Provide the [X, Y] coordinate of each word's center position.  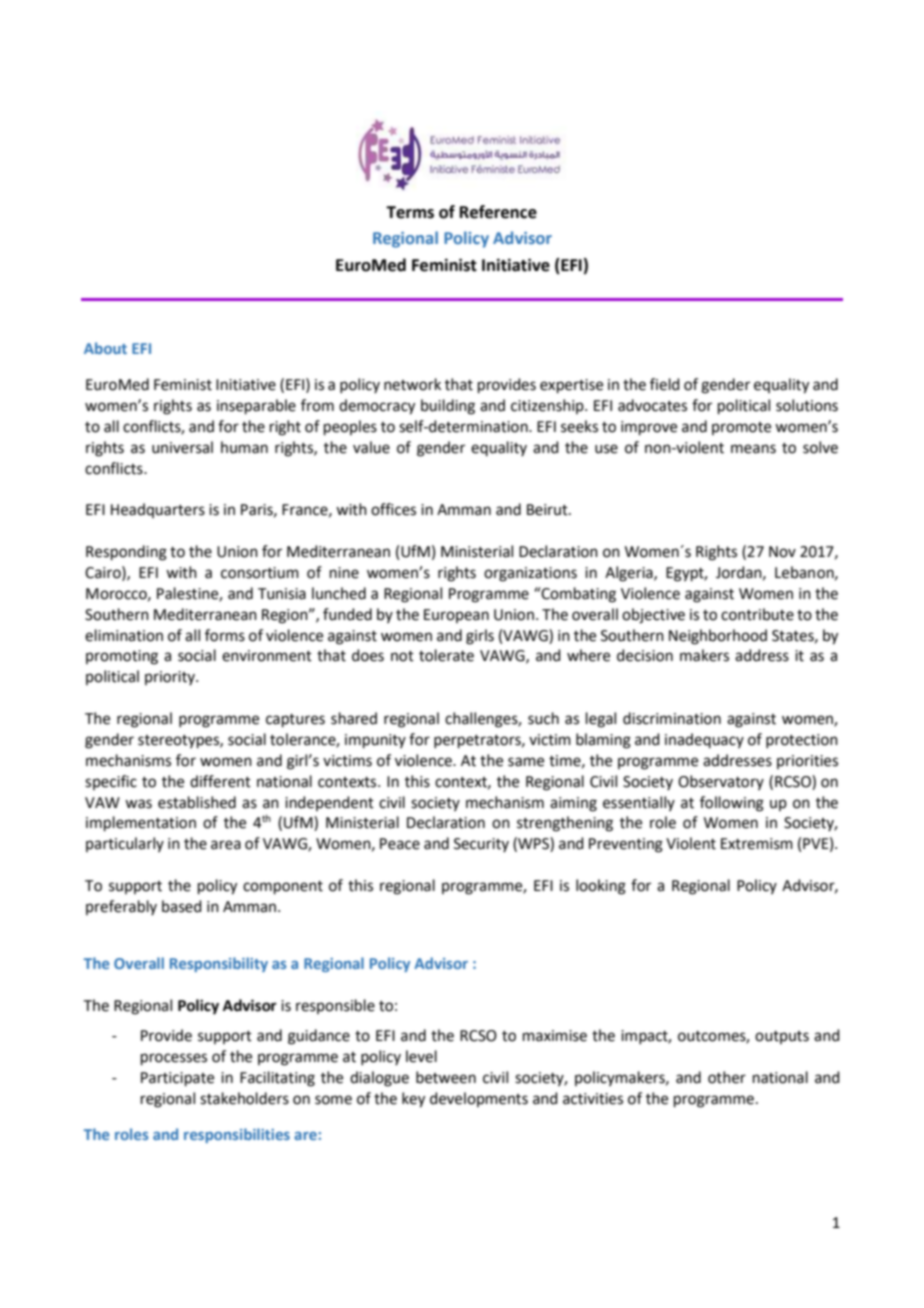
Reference [498, 212]
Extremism [757, 844]
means [753, 449]
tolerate [446, 655]
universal [182, 447]
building [448, 407]
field [665, 384]
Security [481, 845]
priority [171, 678]
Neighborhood [718, 637]
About [105, 348]
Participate [177, 1079]
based [182, 906]
